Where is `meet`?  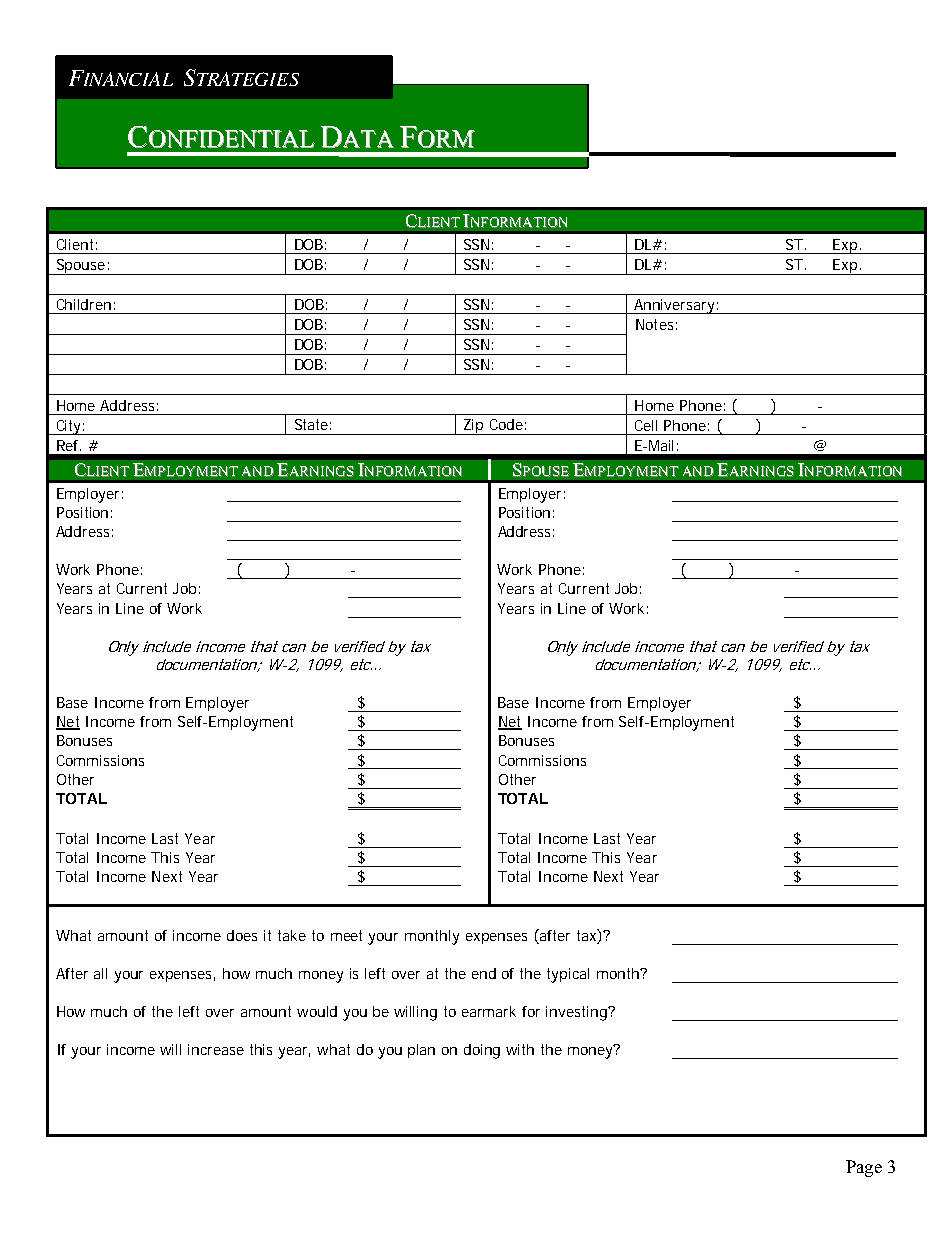
meet is located at coordinates (346, 935).
